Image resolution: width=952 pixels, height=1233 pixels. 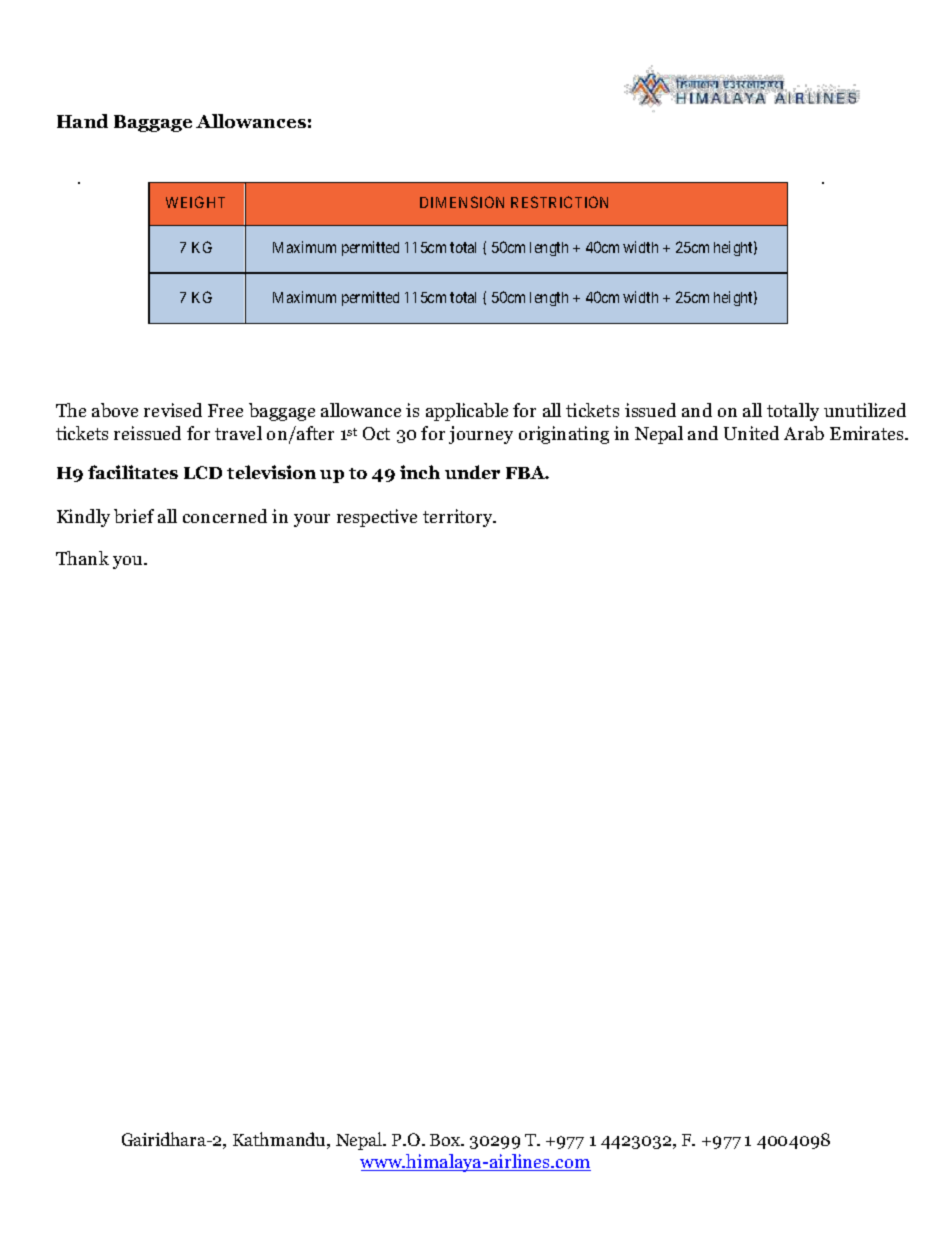 What do you see at coordinates (459, 518) in the image?
I see `territory` at bounding box center [459, 518].
